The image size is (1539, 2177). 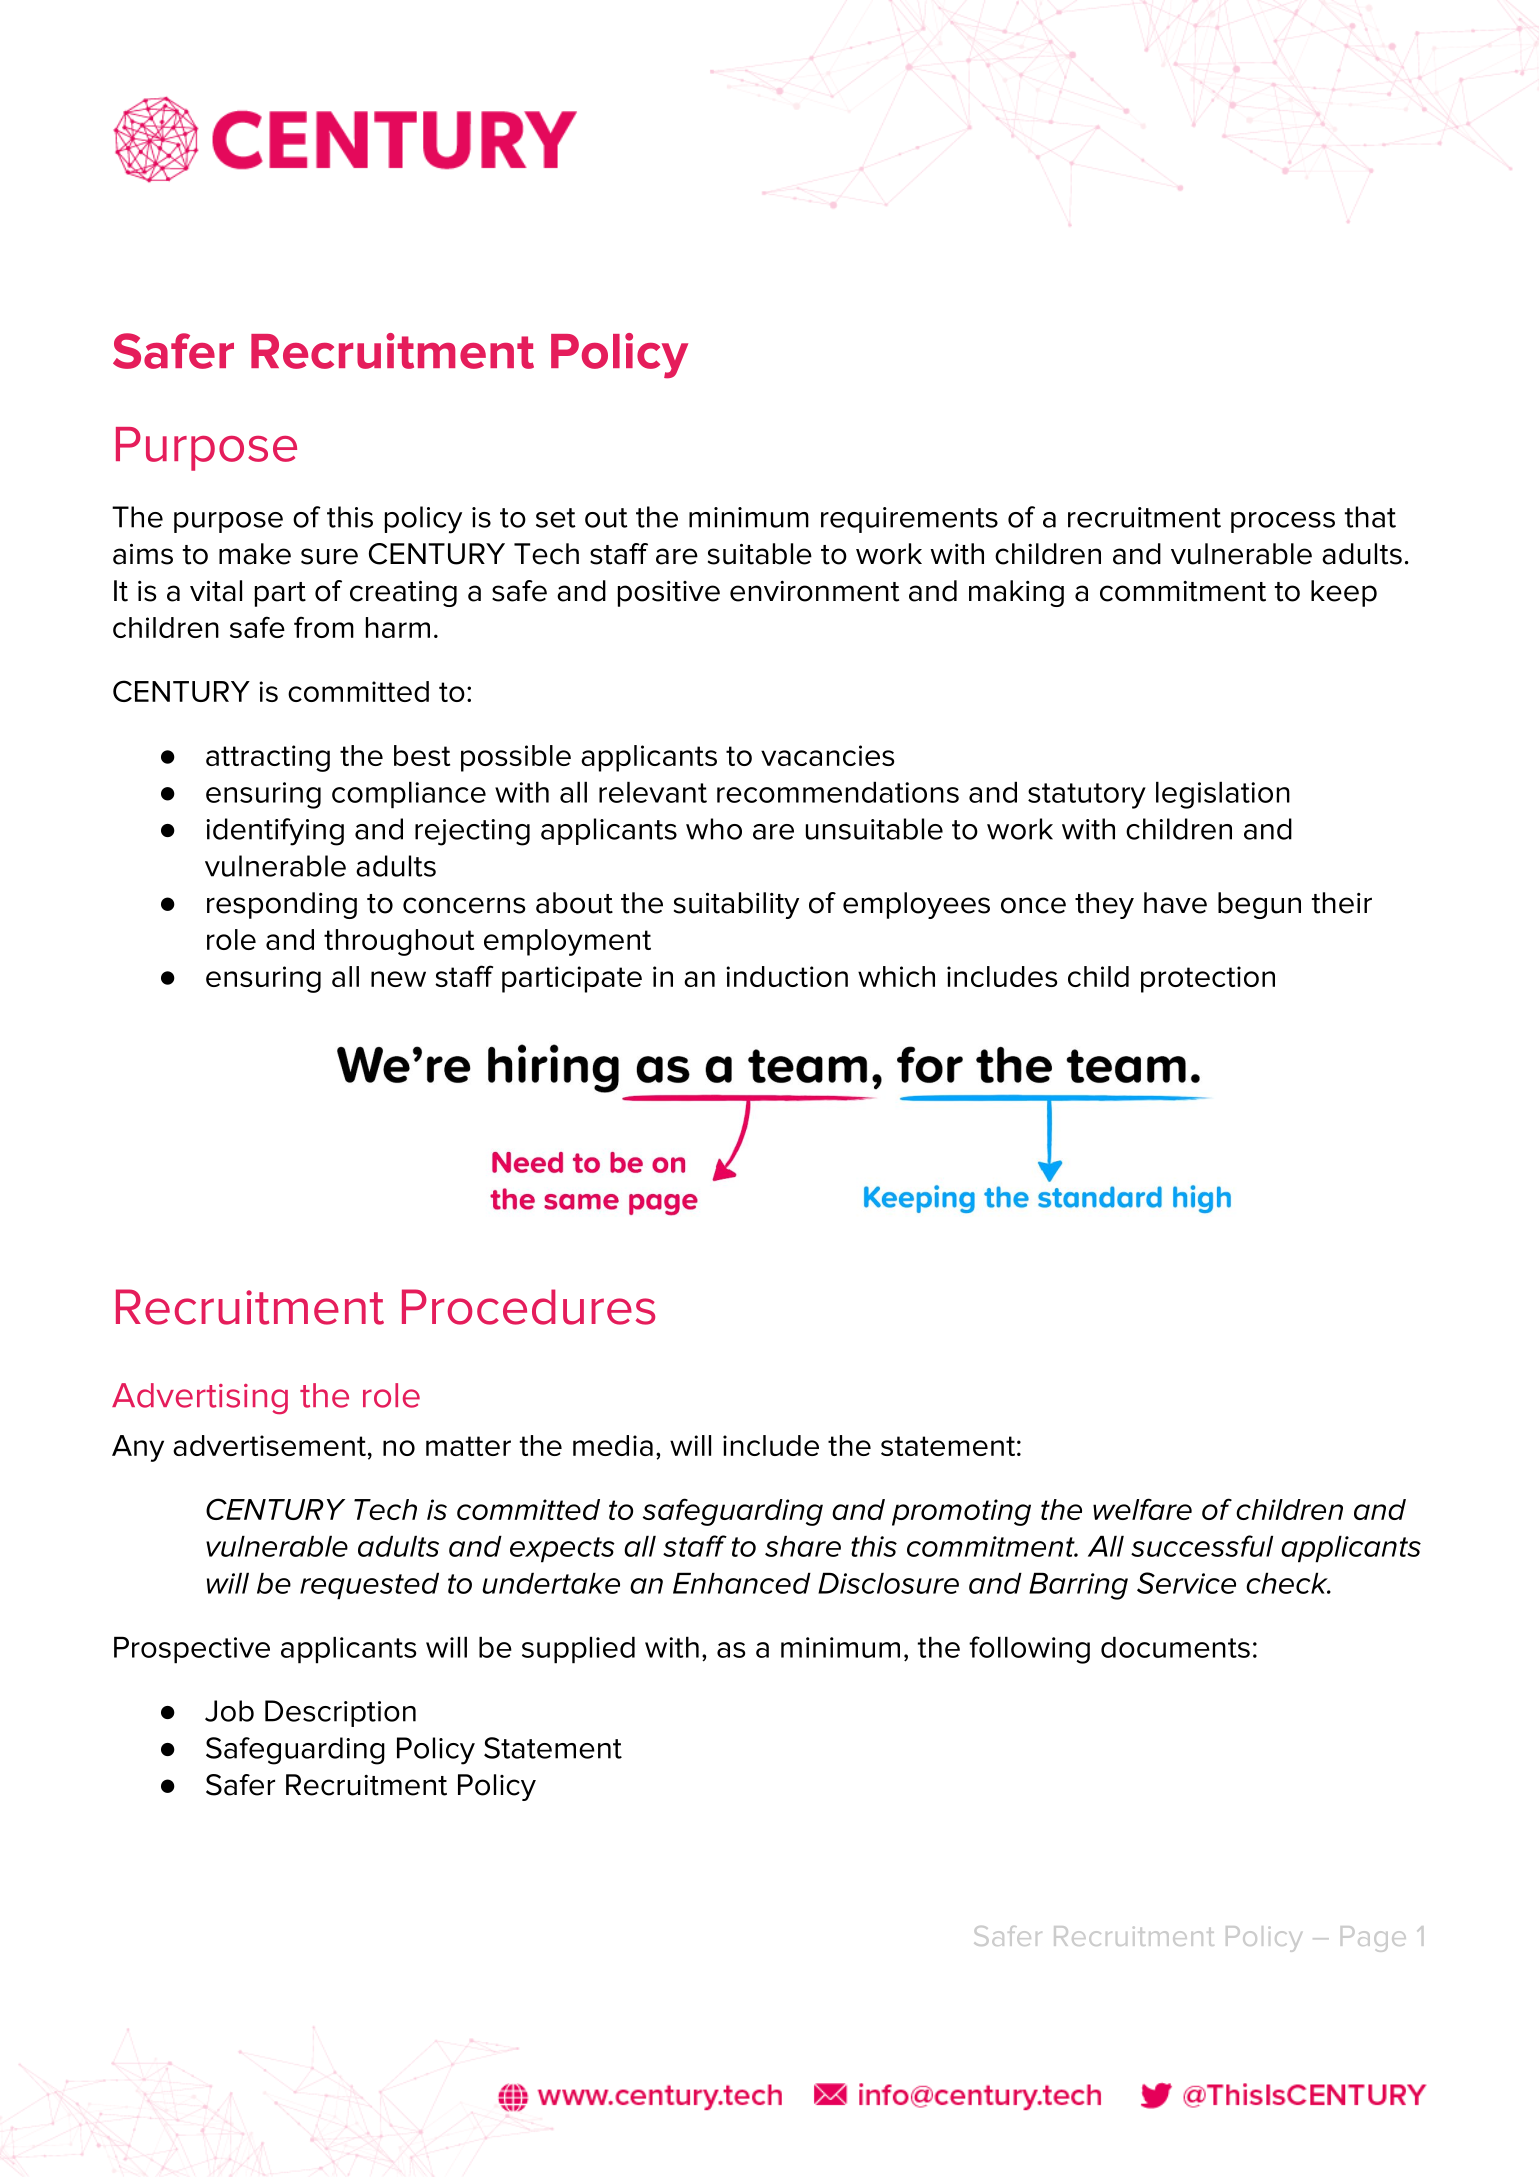 I want to click on successful, so click(x=1202, y=1546).
